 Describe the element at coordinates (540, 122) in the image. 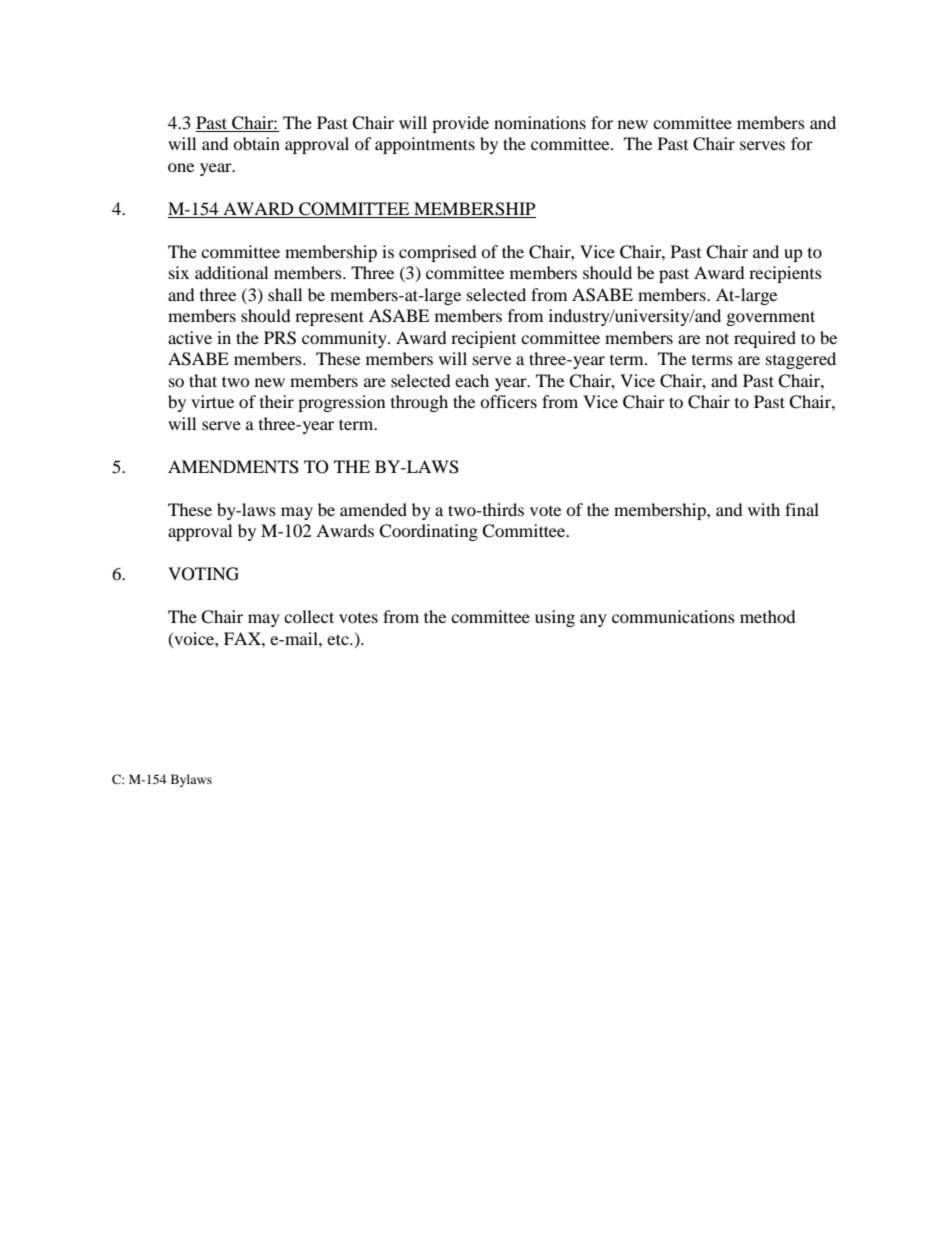

I see `nominations` at that location.
